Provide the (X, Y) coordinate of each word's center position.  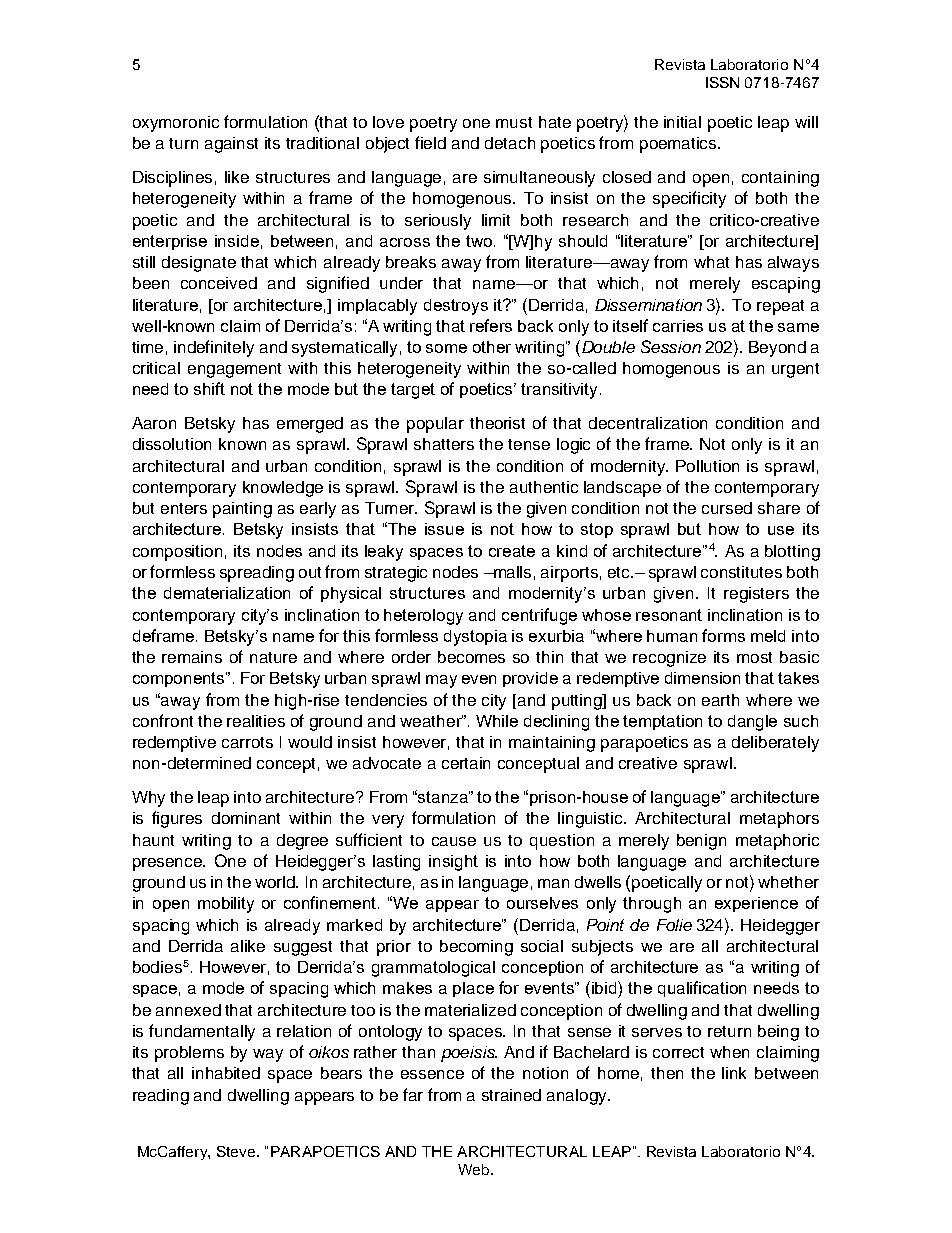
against (231, 145)
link (734, 1073)
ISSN (722, 82)
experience (756, 904)
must (514, 122)
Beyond (777, 349)
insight (453, 863)
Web (473, 1169)
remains (192, 657)
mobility (226, 905)
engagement (234, 370)
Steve (237, 1151)
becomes (471, 657)
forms (723, 635)
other (492, 347)
